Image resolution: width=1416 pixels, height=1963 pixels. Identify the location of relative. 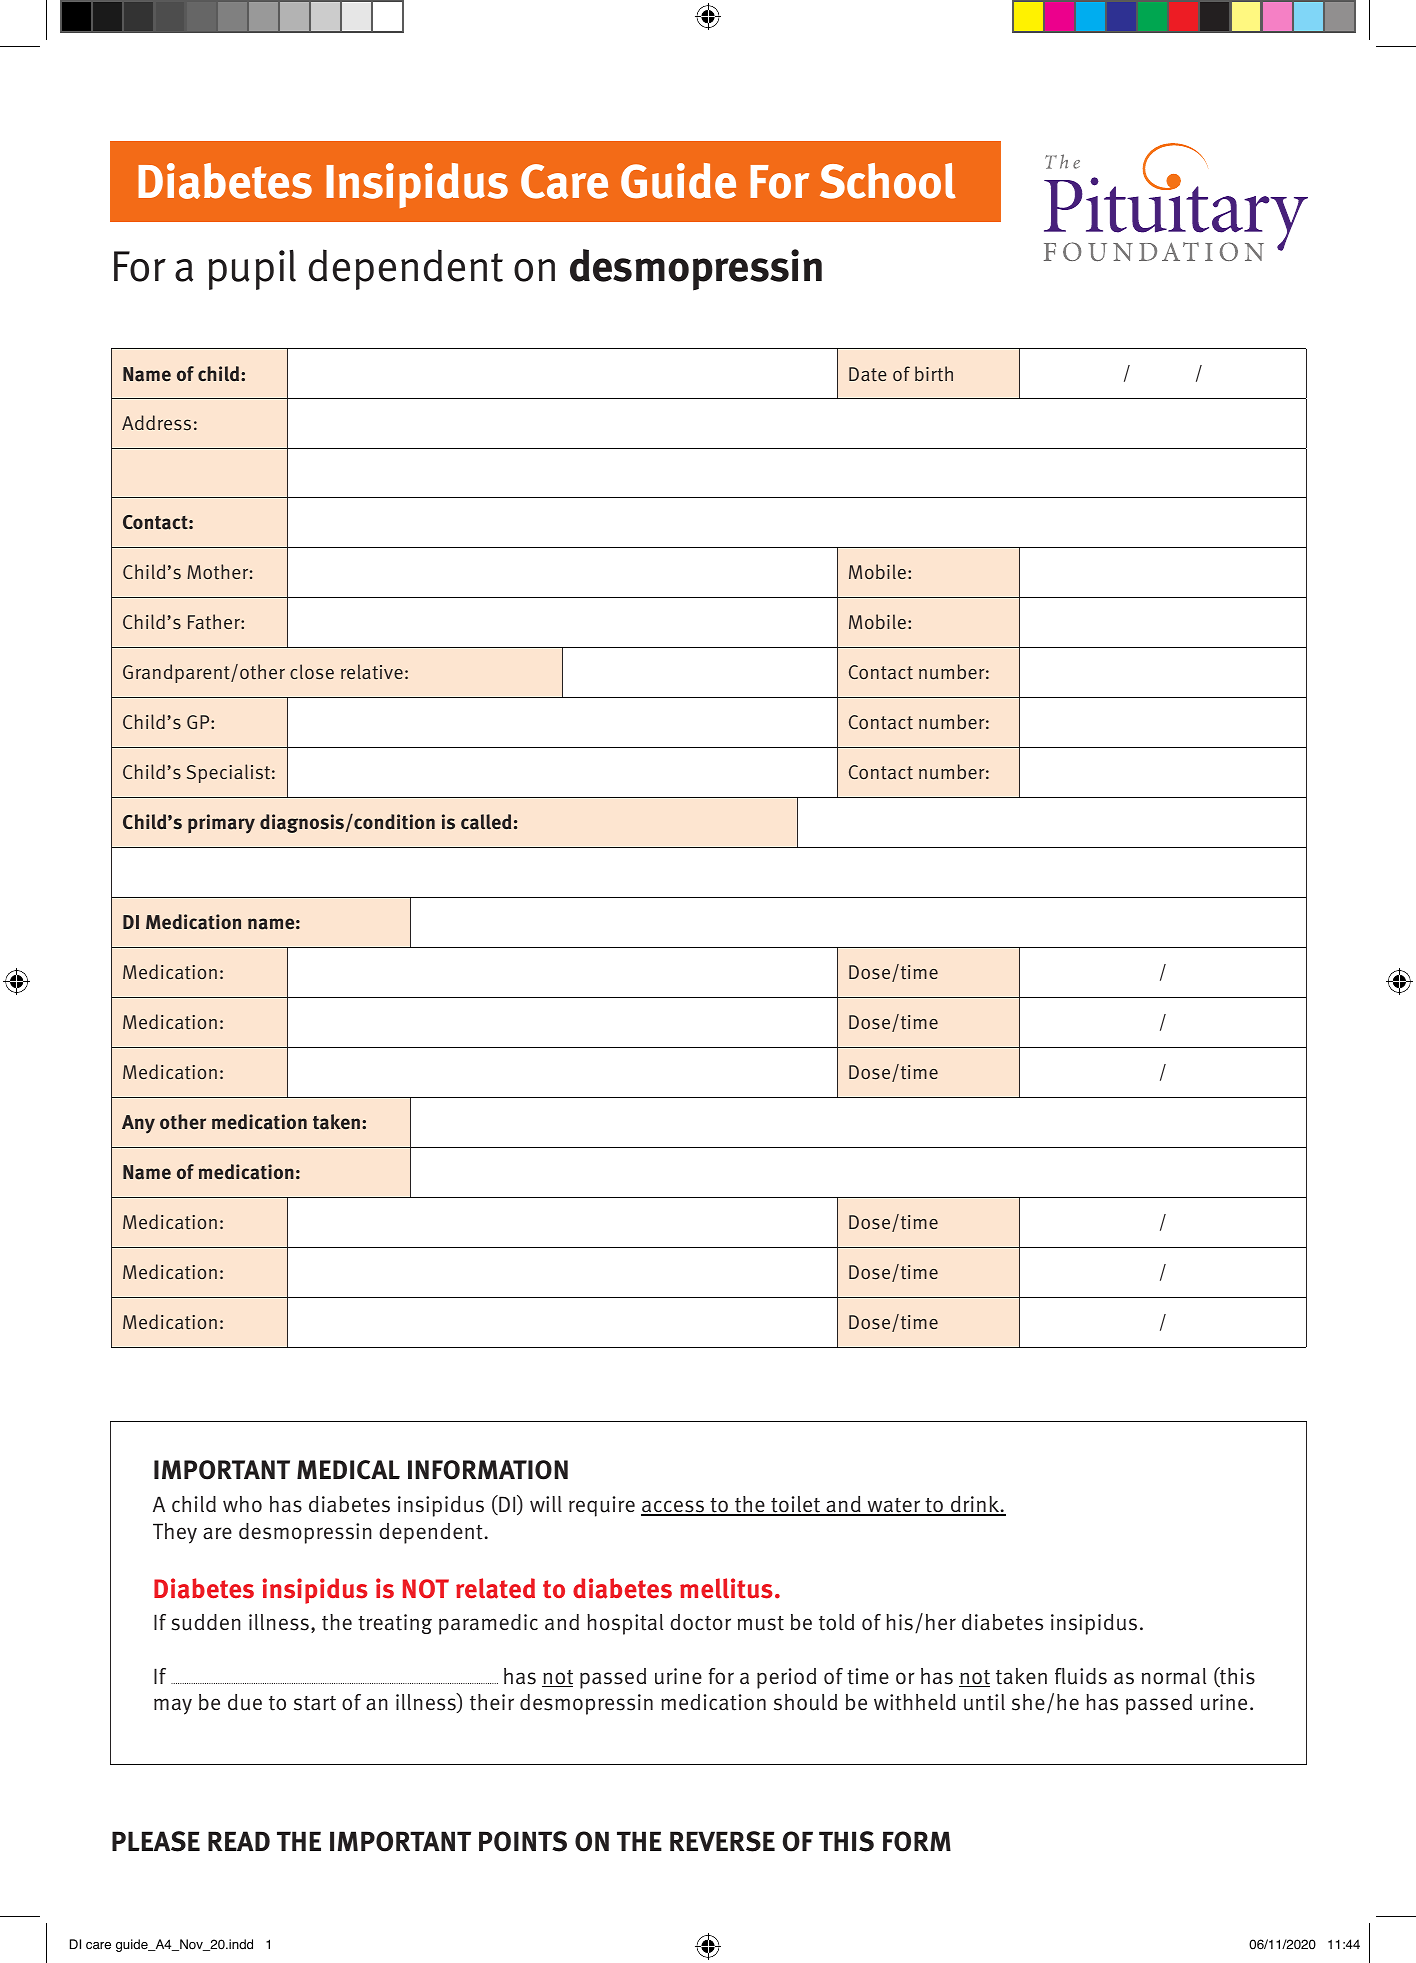
(372, 671).
